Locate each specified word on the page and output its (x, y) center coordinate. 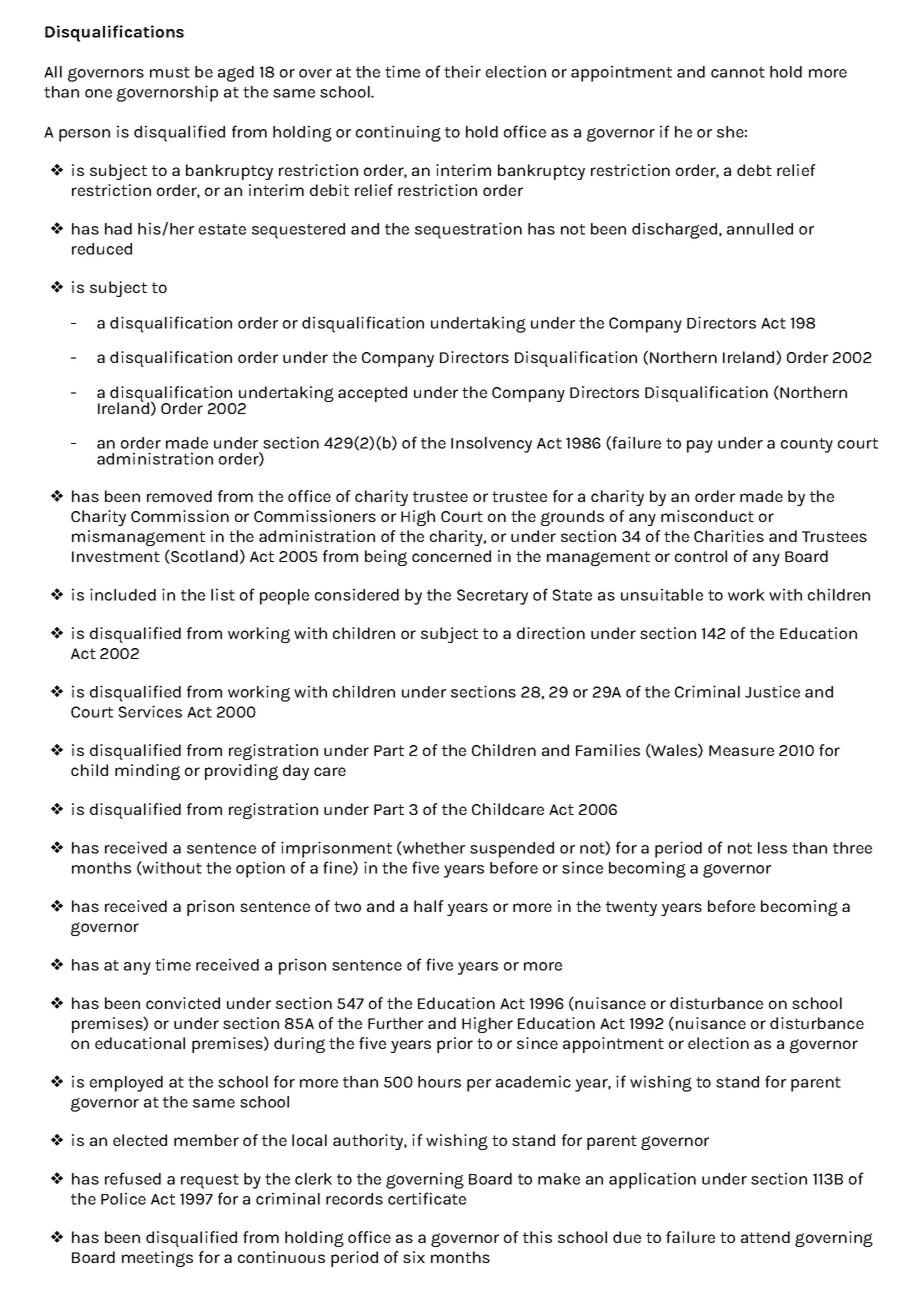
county (807, 445)
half (429, 906)
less (772, 848)
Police (123, 1198)
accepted (372, 394)
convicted (183, 1003)
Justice (772, 691)
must (170, 72)
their (462, 71)
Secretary (492, 597)
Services (150, 711)
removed (179, 496)
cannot (738, 72)
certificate (427, 1198)
